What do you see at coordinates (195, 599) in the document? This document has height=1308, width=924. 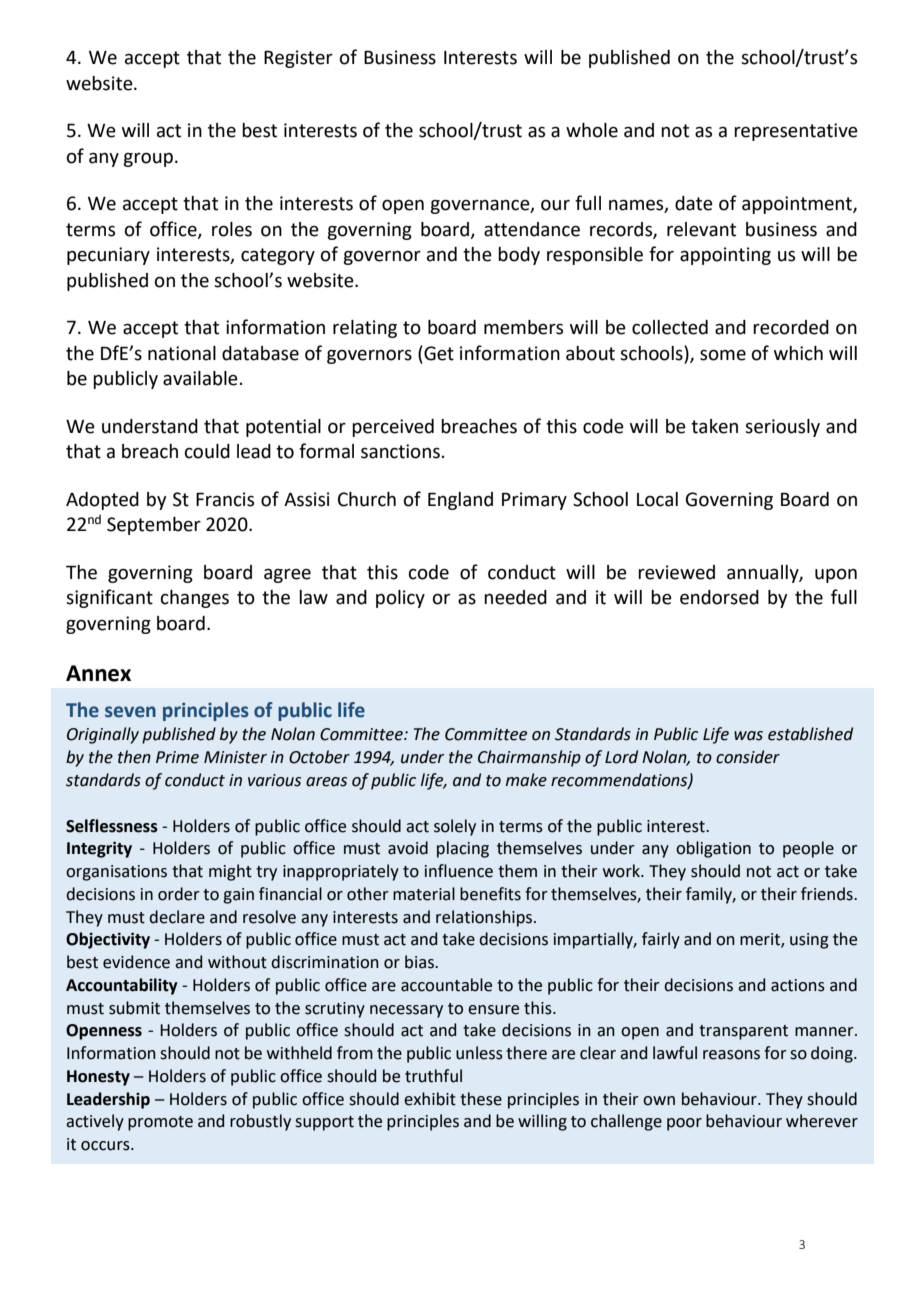 I see `changes` at bounding box center [195, 599].
